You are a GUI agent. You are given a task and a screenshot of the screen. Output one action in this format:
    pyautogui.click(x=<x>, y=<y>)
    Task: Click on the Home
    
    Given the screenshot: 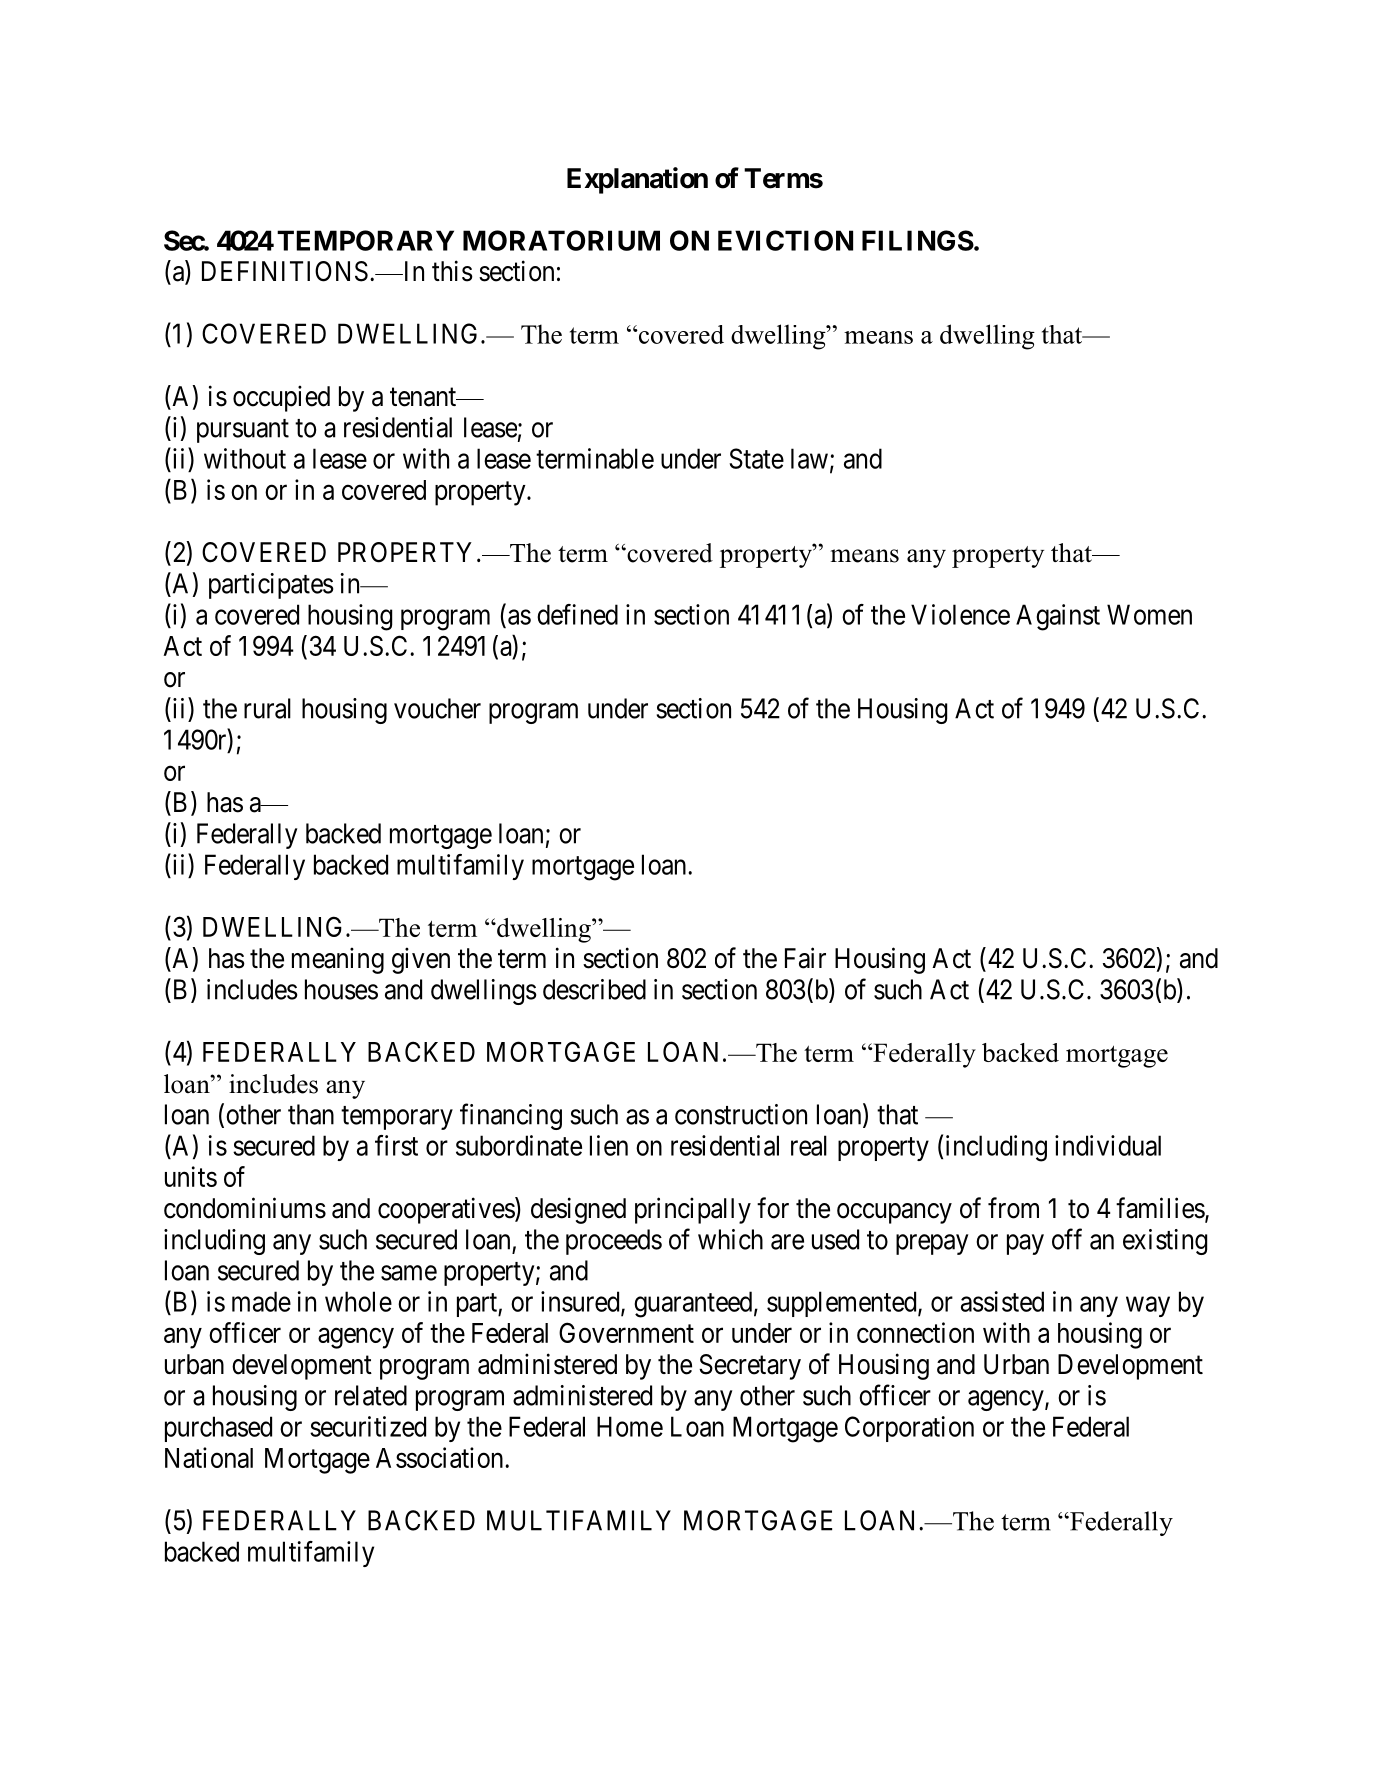 What is the action you would take?
    pyautogui.click(x=630, y=1426)
